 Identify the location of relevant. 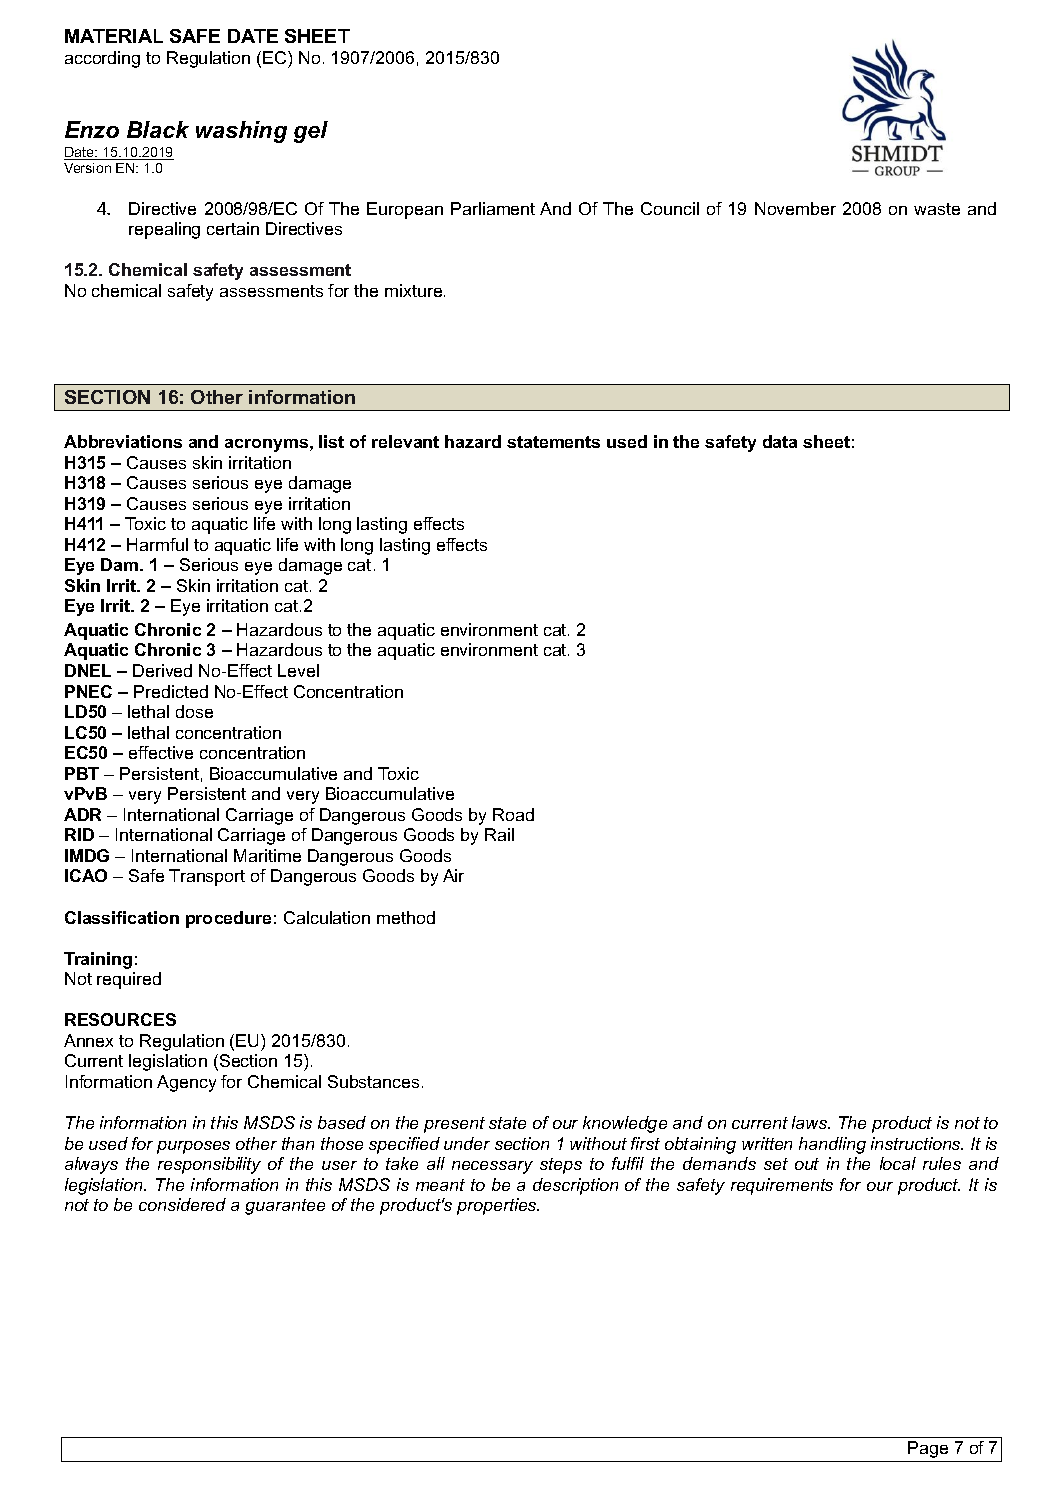
(405, 441).
